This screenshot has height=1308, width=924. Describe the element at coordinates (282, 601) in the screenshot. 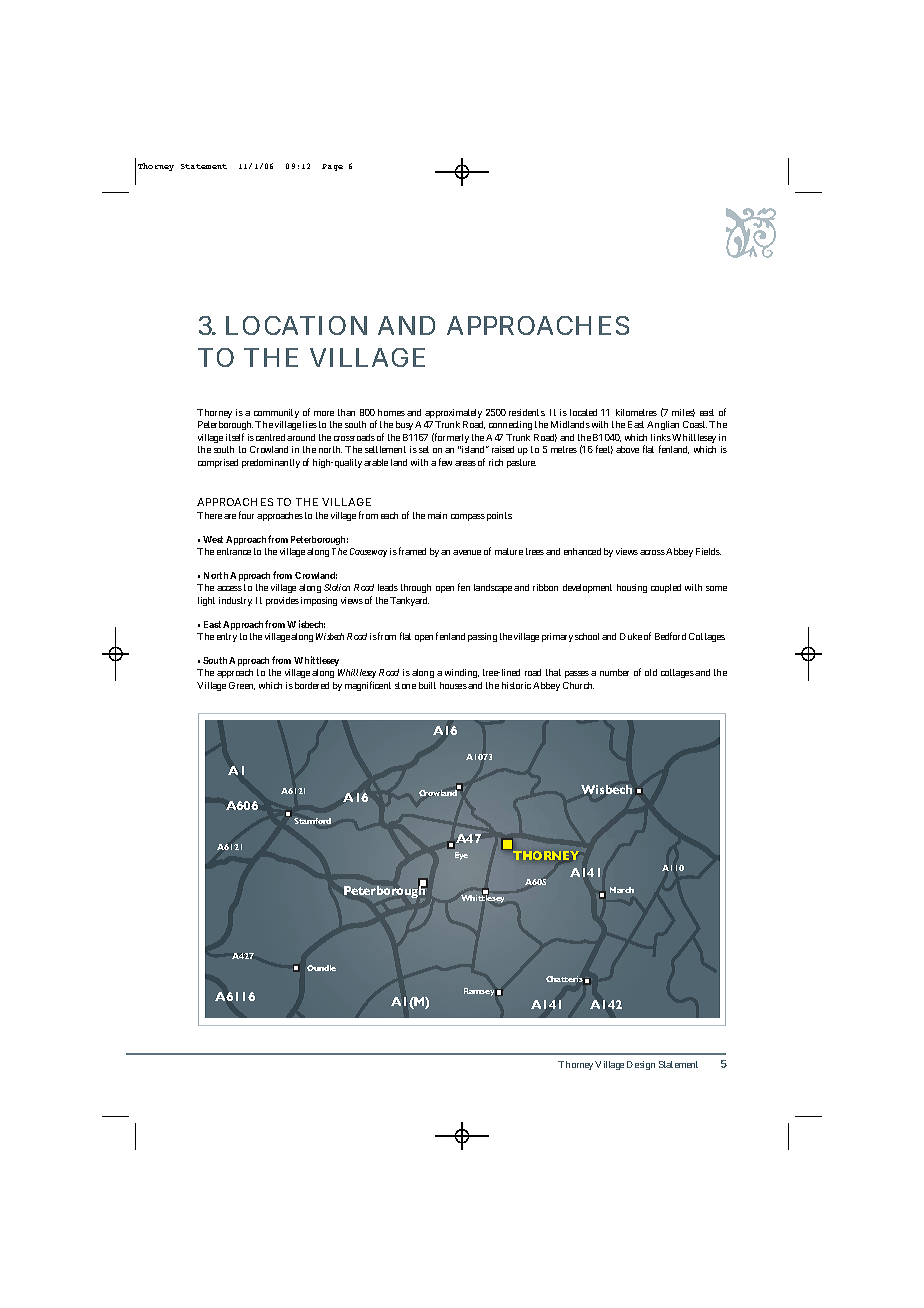

I see `provides` at that location.
